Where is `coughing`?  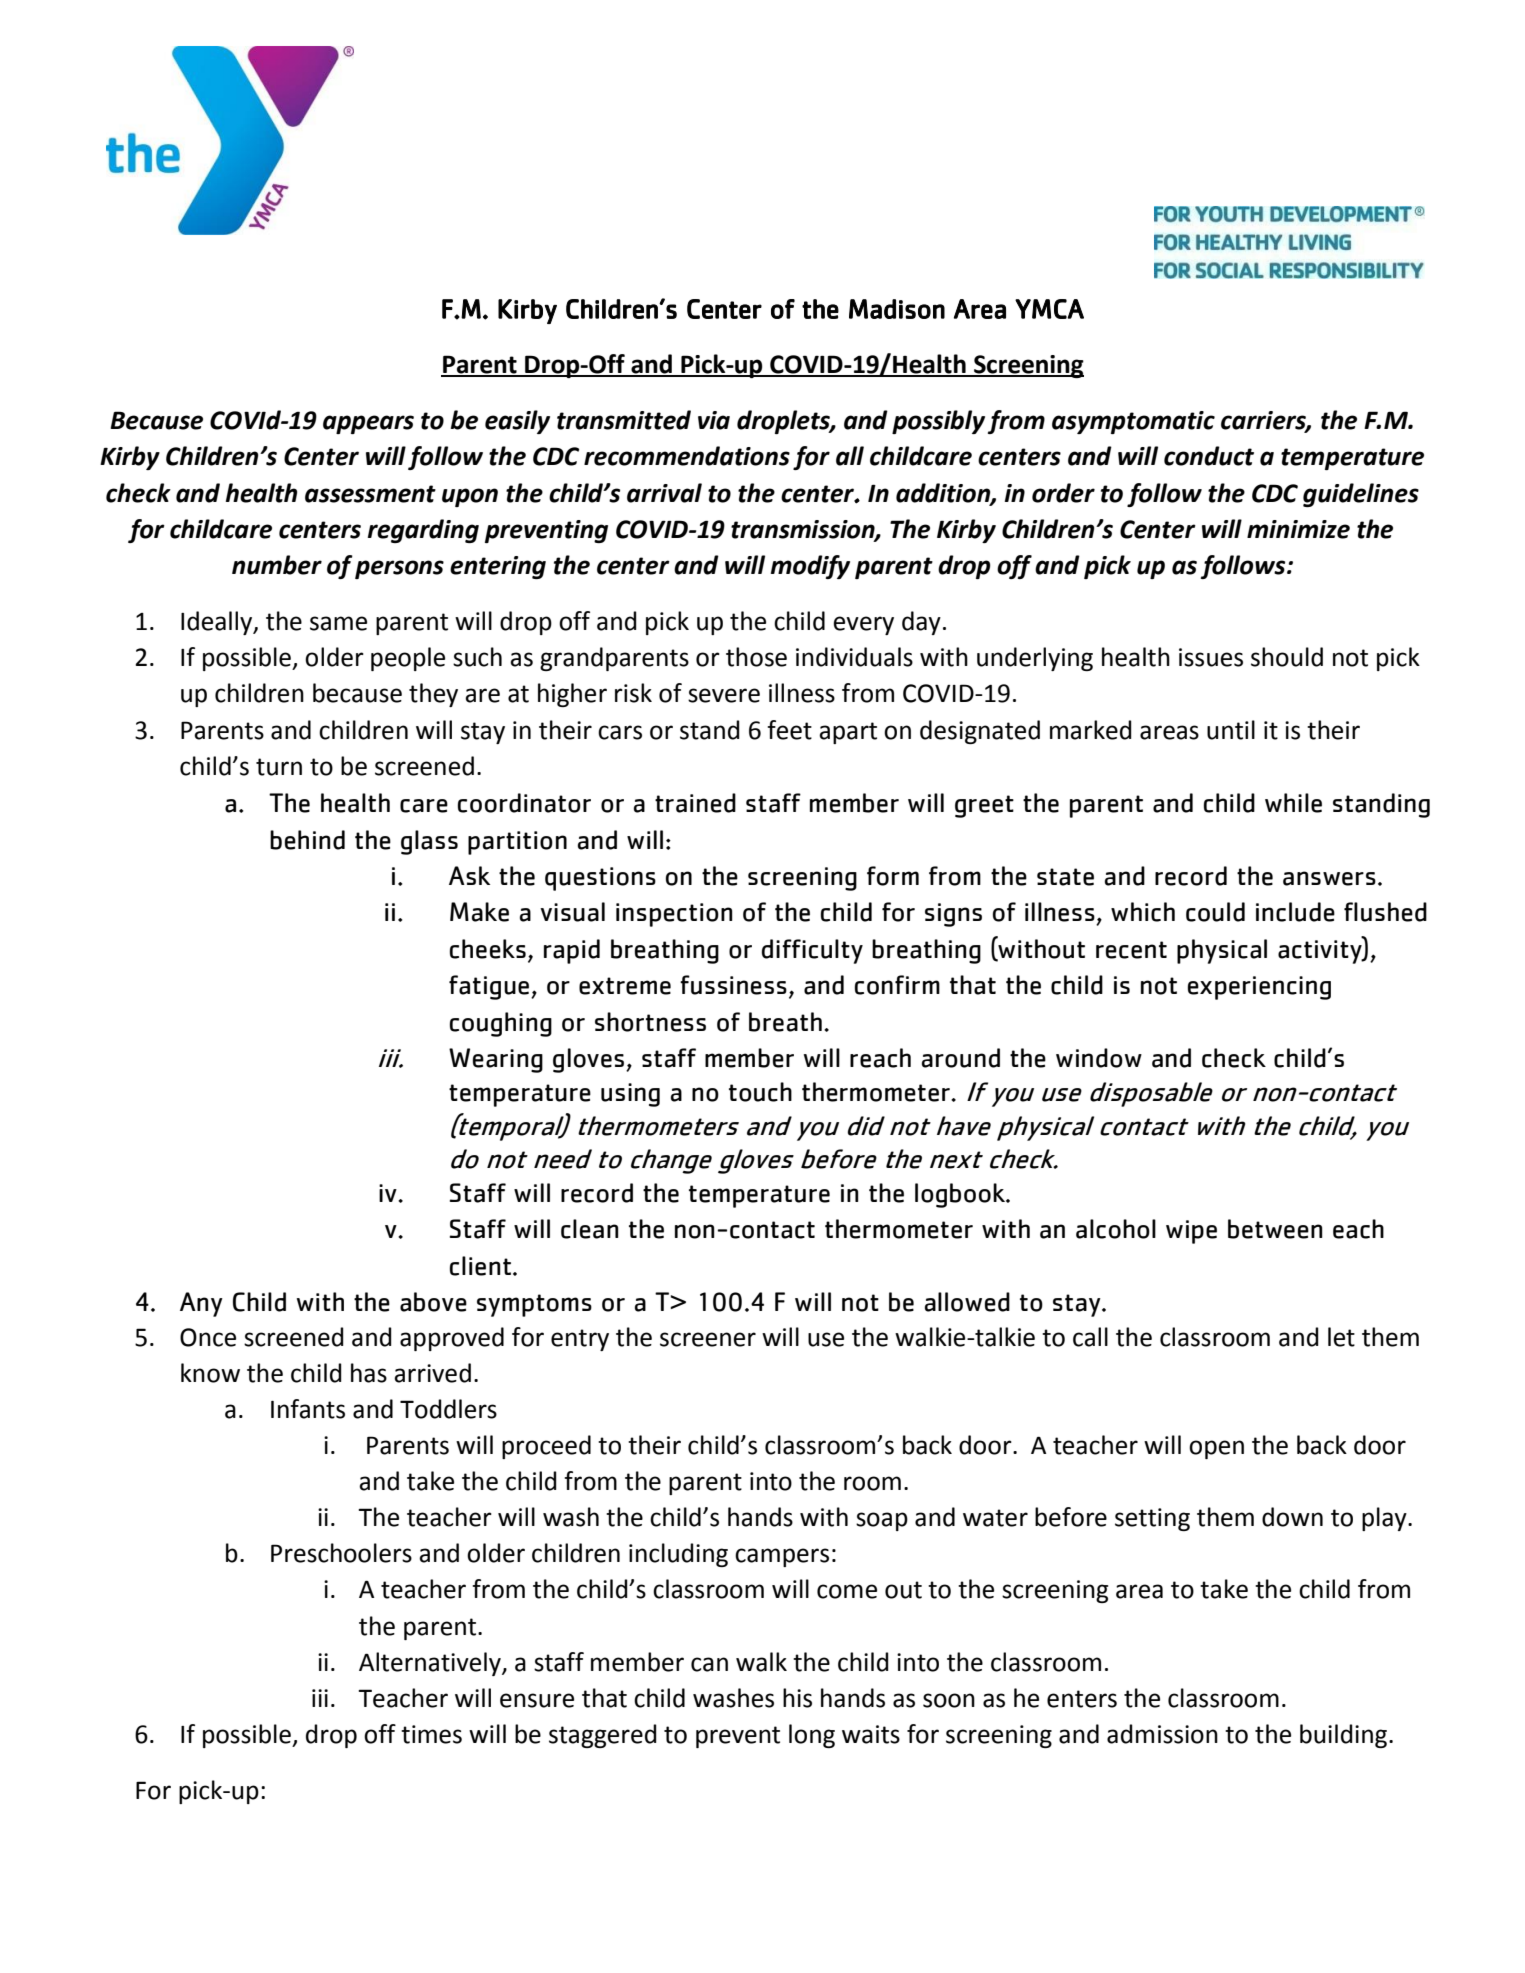 coughing is located at coordinates (501, 1024).
